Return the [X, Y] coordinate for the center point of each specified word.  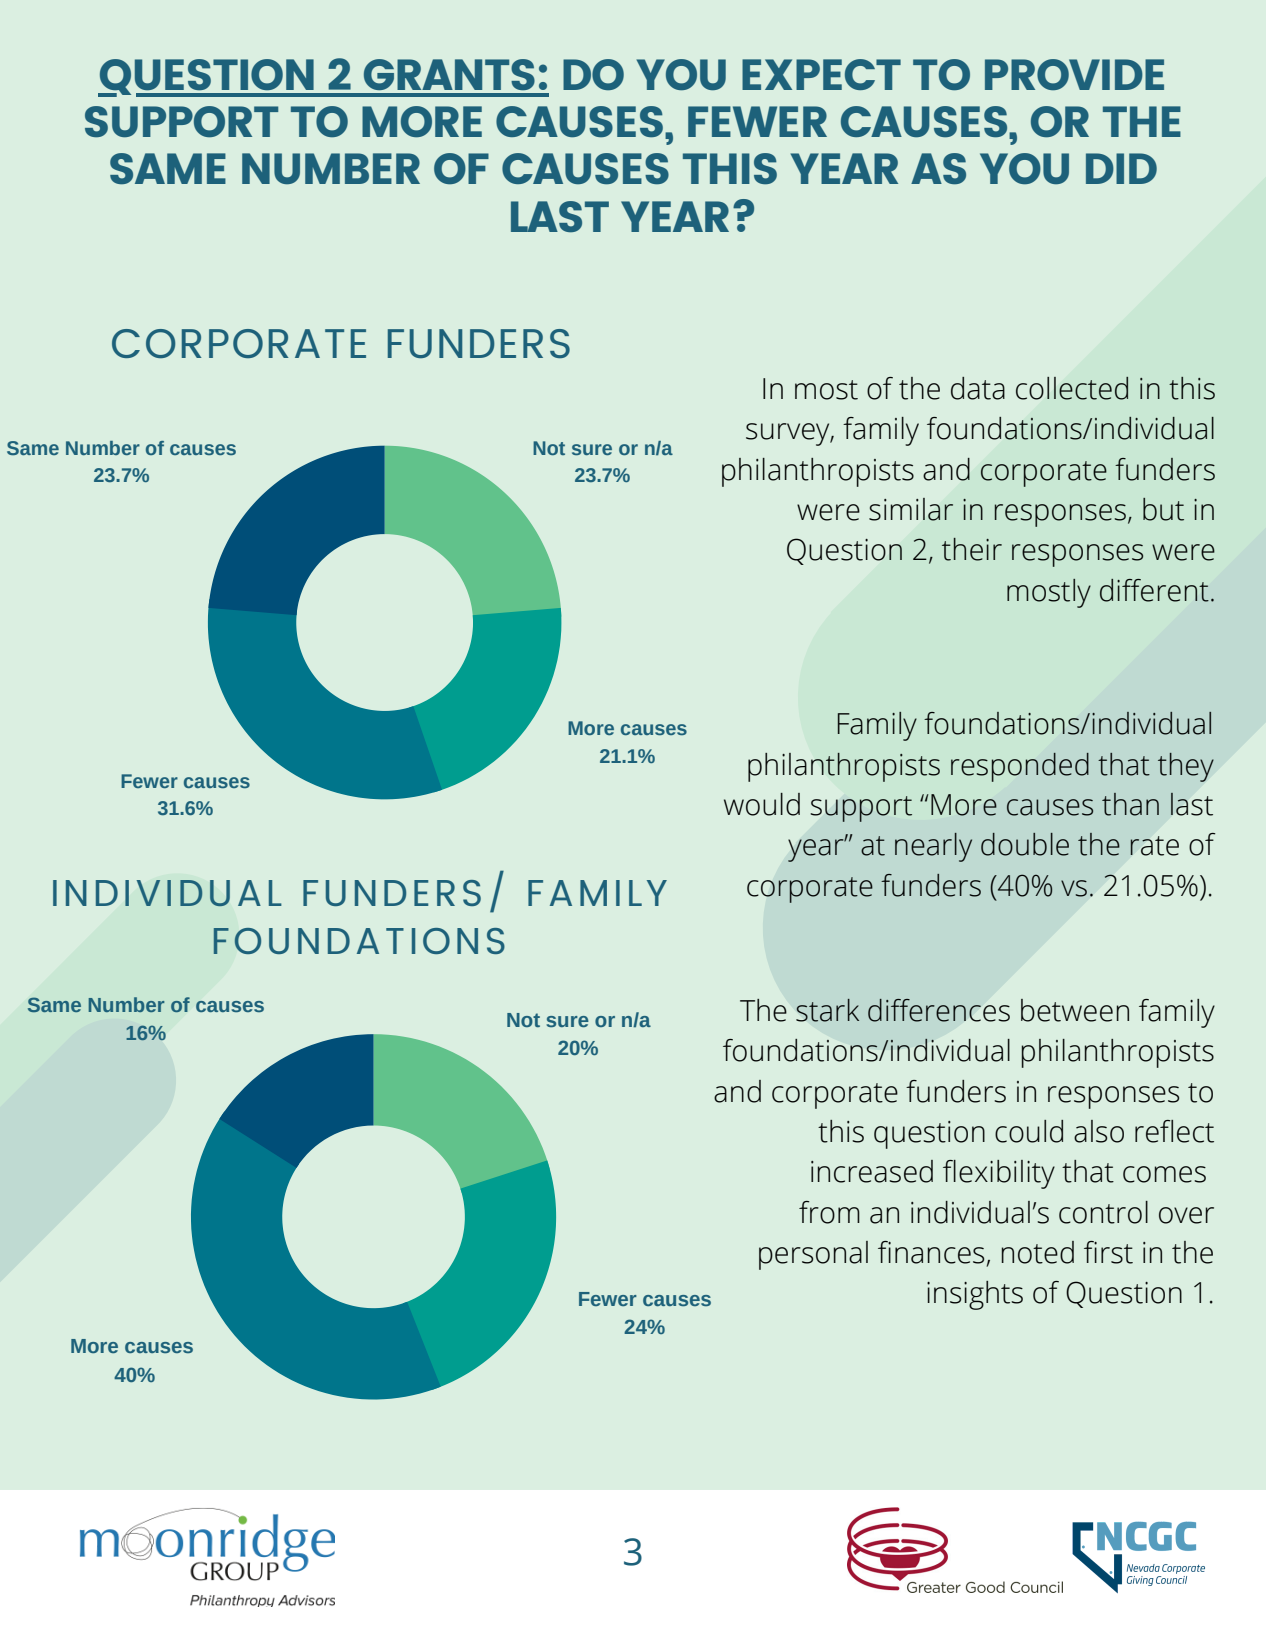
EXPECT [821, 74]
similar [911, 509]
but [1163, 509]
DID [1121, 168]
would [762, 804]
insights [975, 1295]
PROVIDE [1074, 74]
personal [813, 1255]
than [1130, 804]
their [972, 549]
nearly [933, 847]
